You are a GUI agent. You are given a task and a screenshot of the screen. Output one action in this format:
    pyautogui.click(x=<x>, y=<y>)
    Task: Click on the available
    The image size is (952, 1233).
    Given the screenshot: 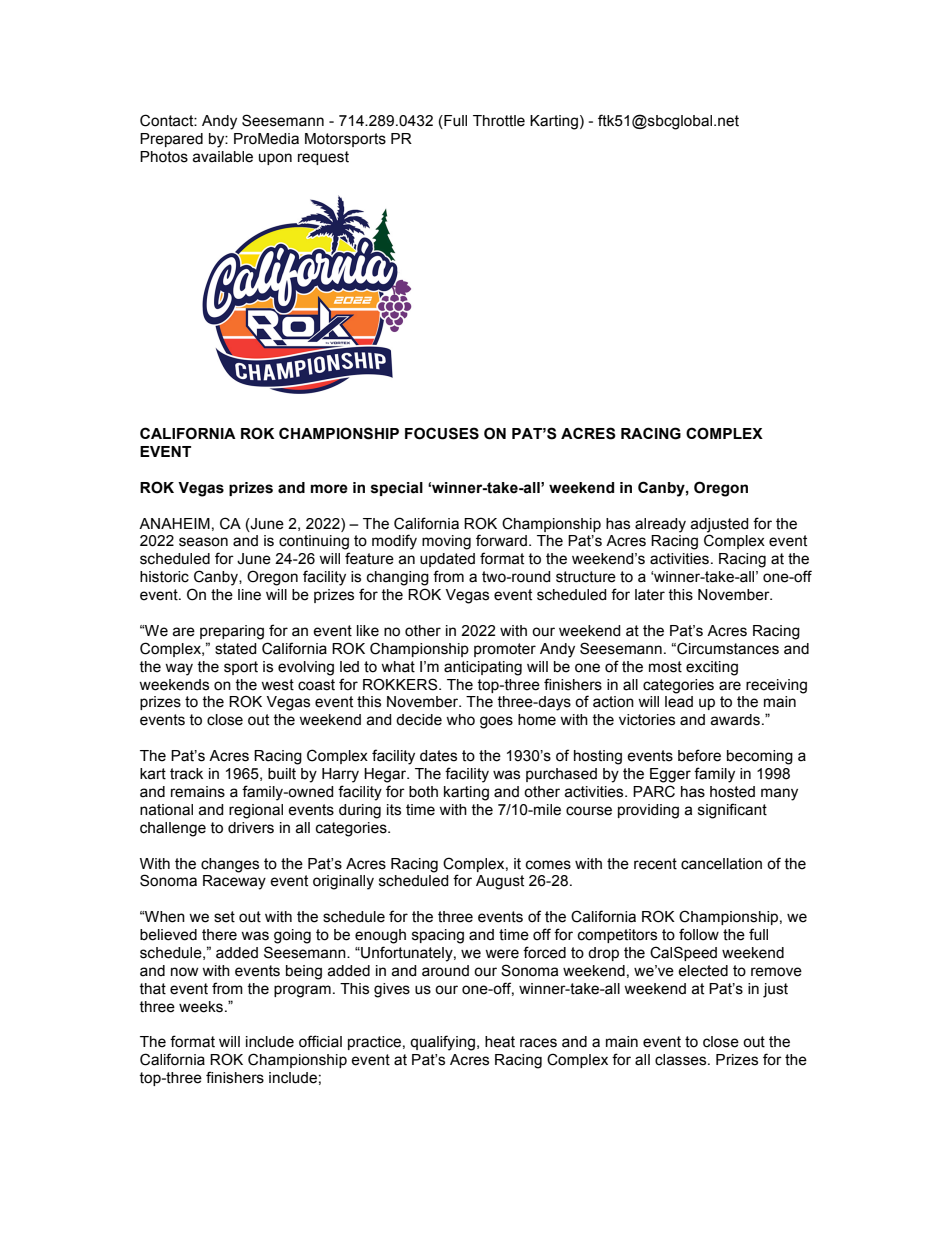 What is the action you would take?
    pyautogui.click(x=222, y=157)
